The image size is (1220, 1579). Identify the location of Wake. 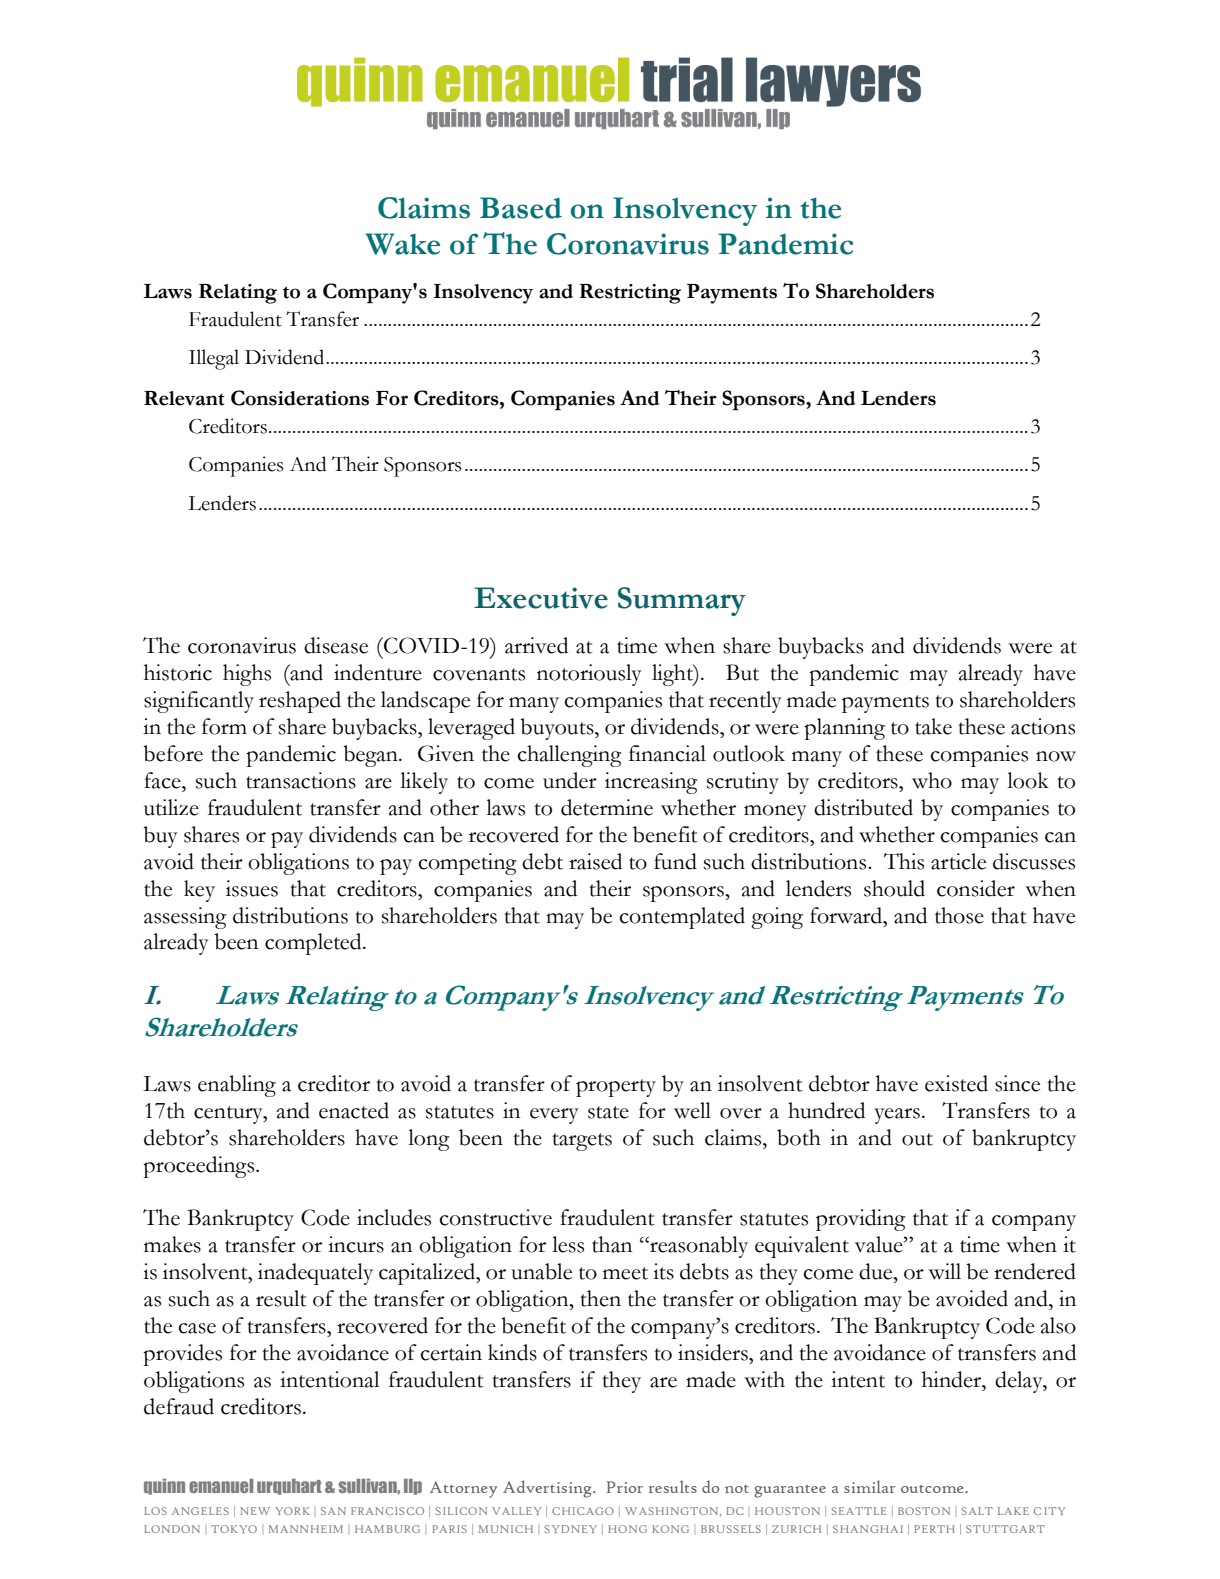
(403, 244).
